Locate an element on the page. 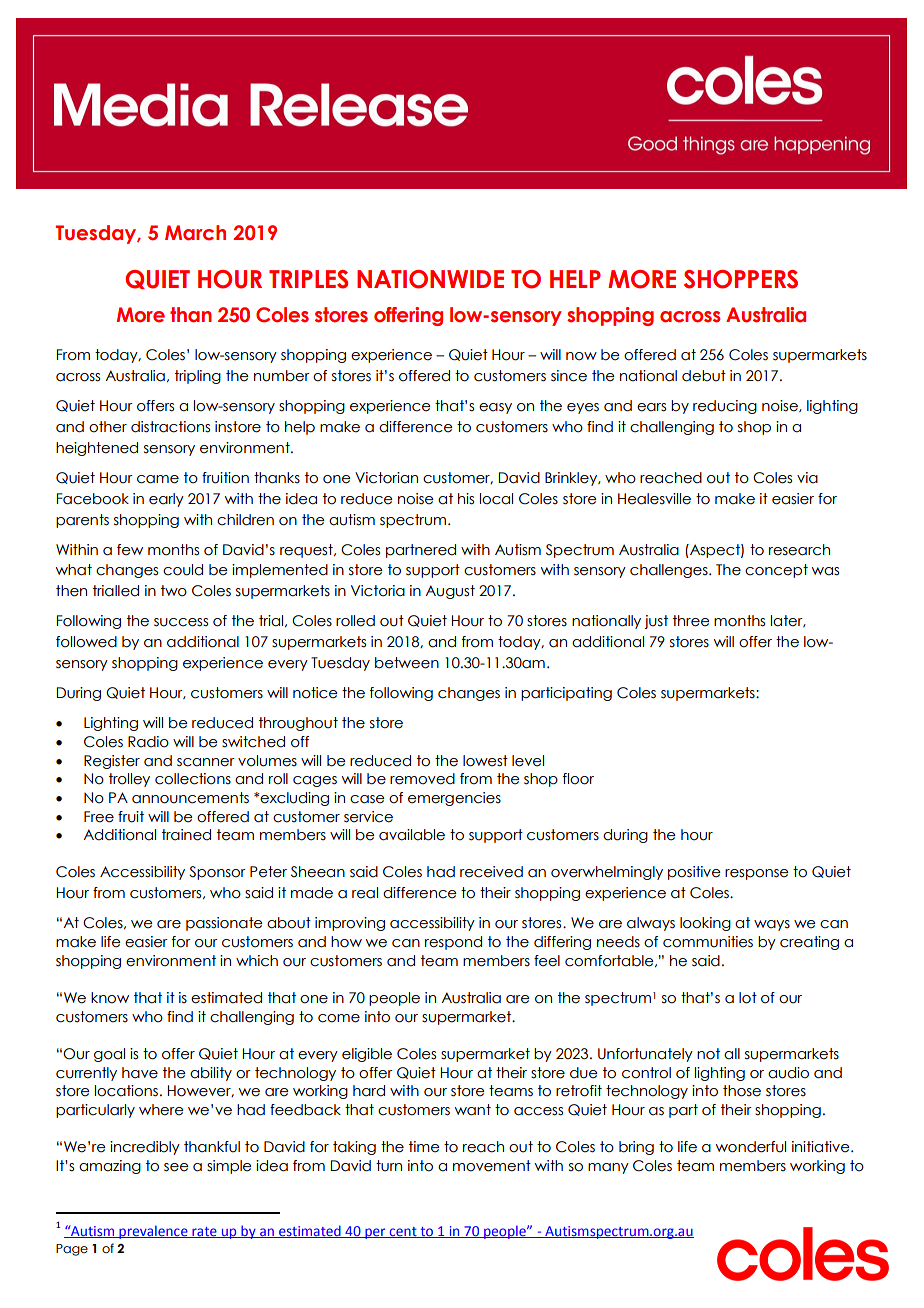  received is located at coordinates (491, 872).
